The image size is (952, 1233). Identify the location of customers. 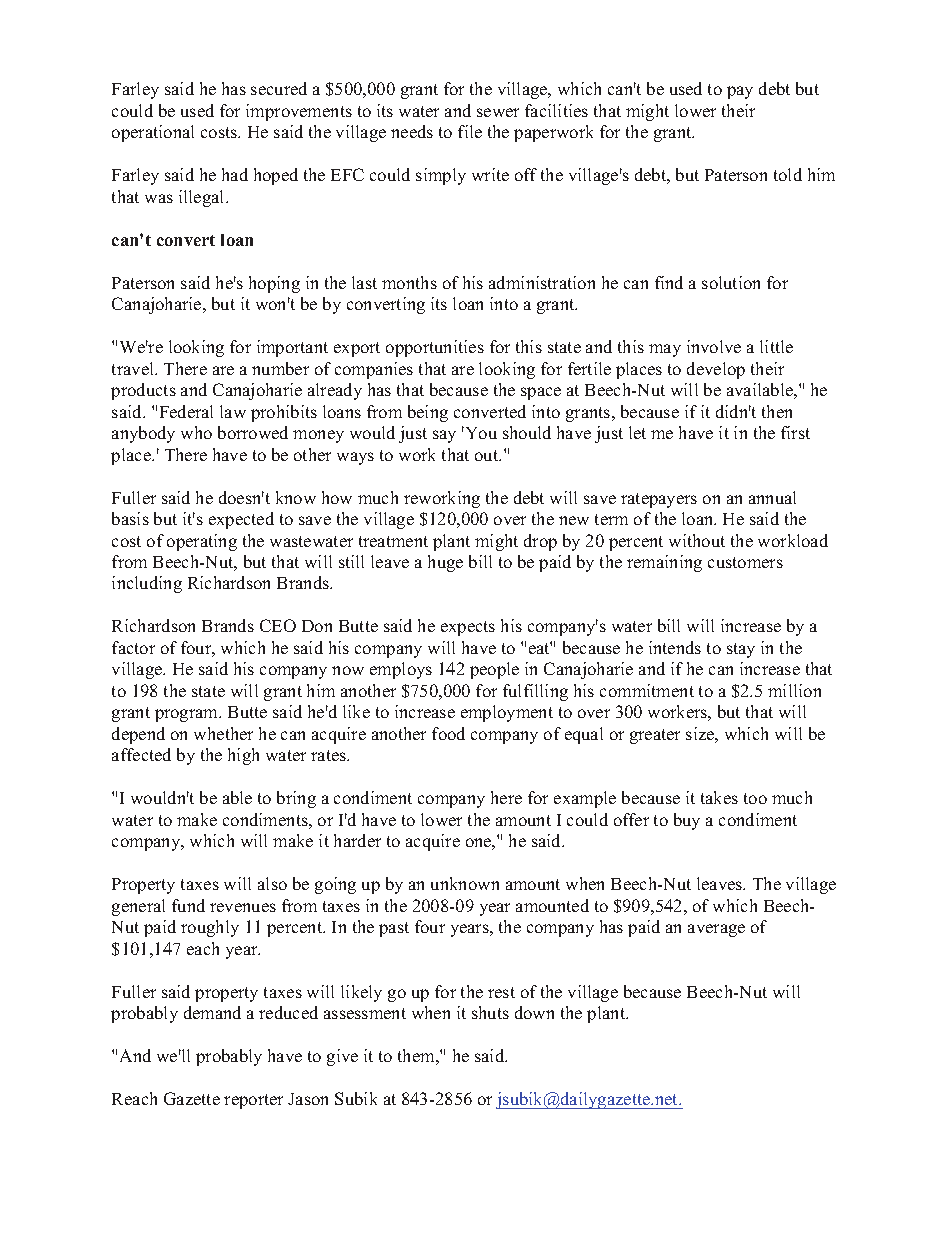
(745, 562).
